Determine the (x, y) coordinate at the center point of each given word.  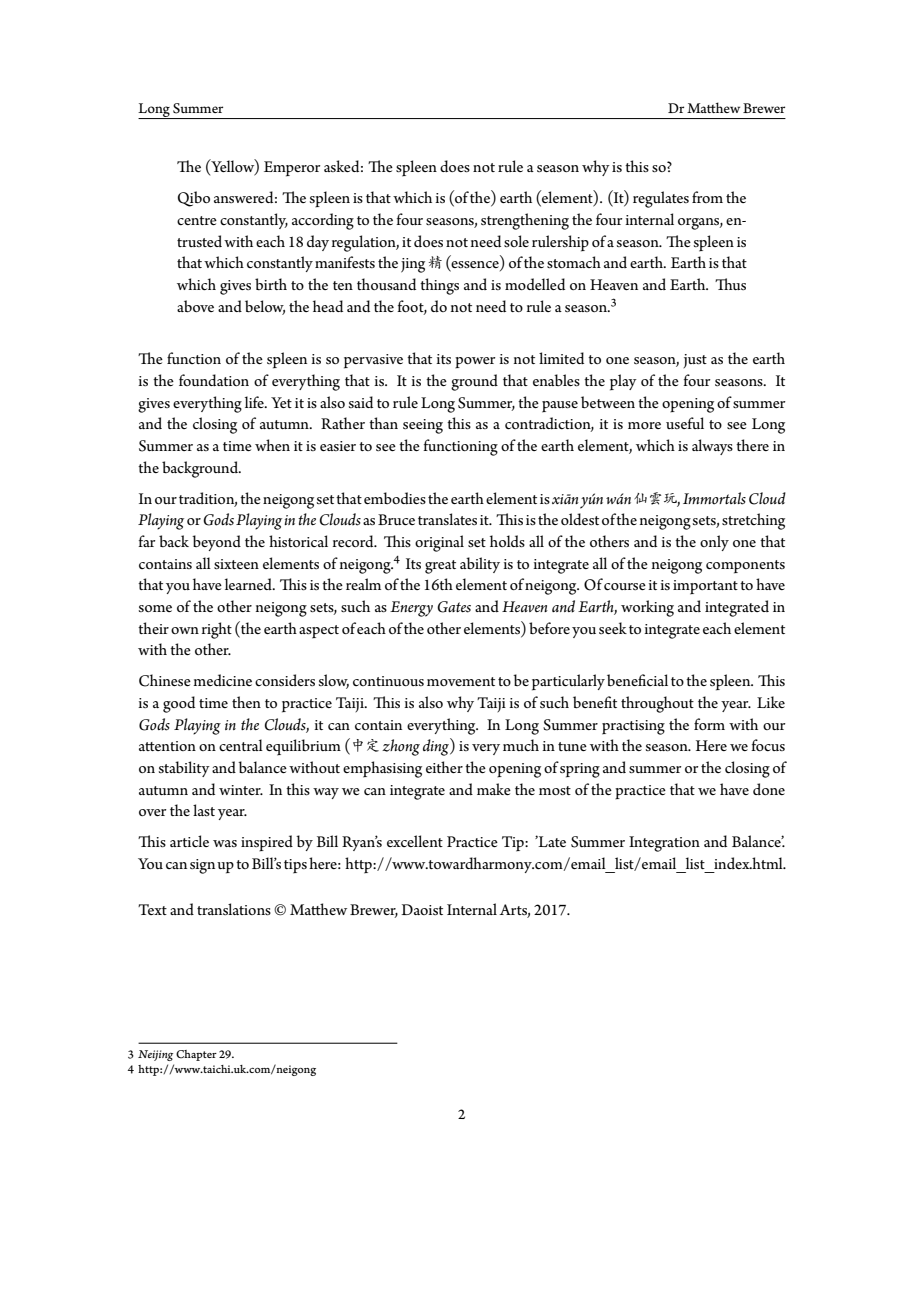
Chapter (196, 1055)
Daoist (422, 909)
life (255, 402)
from (707, 197)
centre (197, 220)
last (204, 810)
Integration (664, 844)
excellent (415, 841)
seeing (423, 426)
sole (516, 241)
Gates (454, 607)
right (217, 630)
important (705, 587)
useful (685, 423)
